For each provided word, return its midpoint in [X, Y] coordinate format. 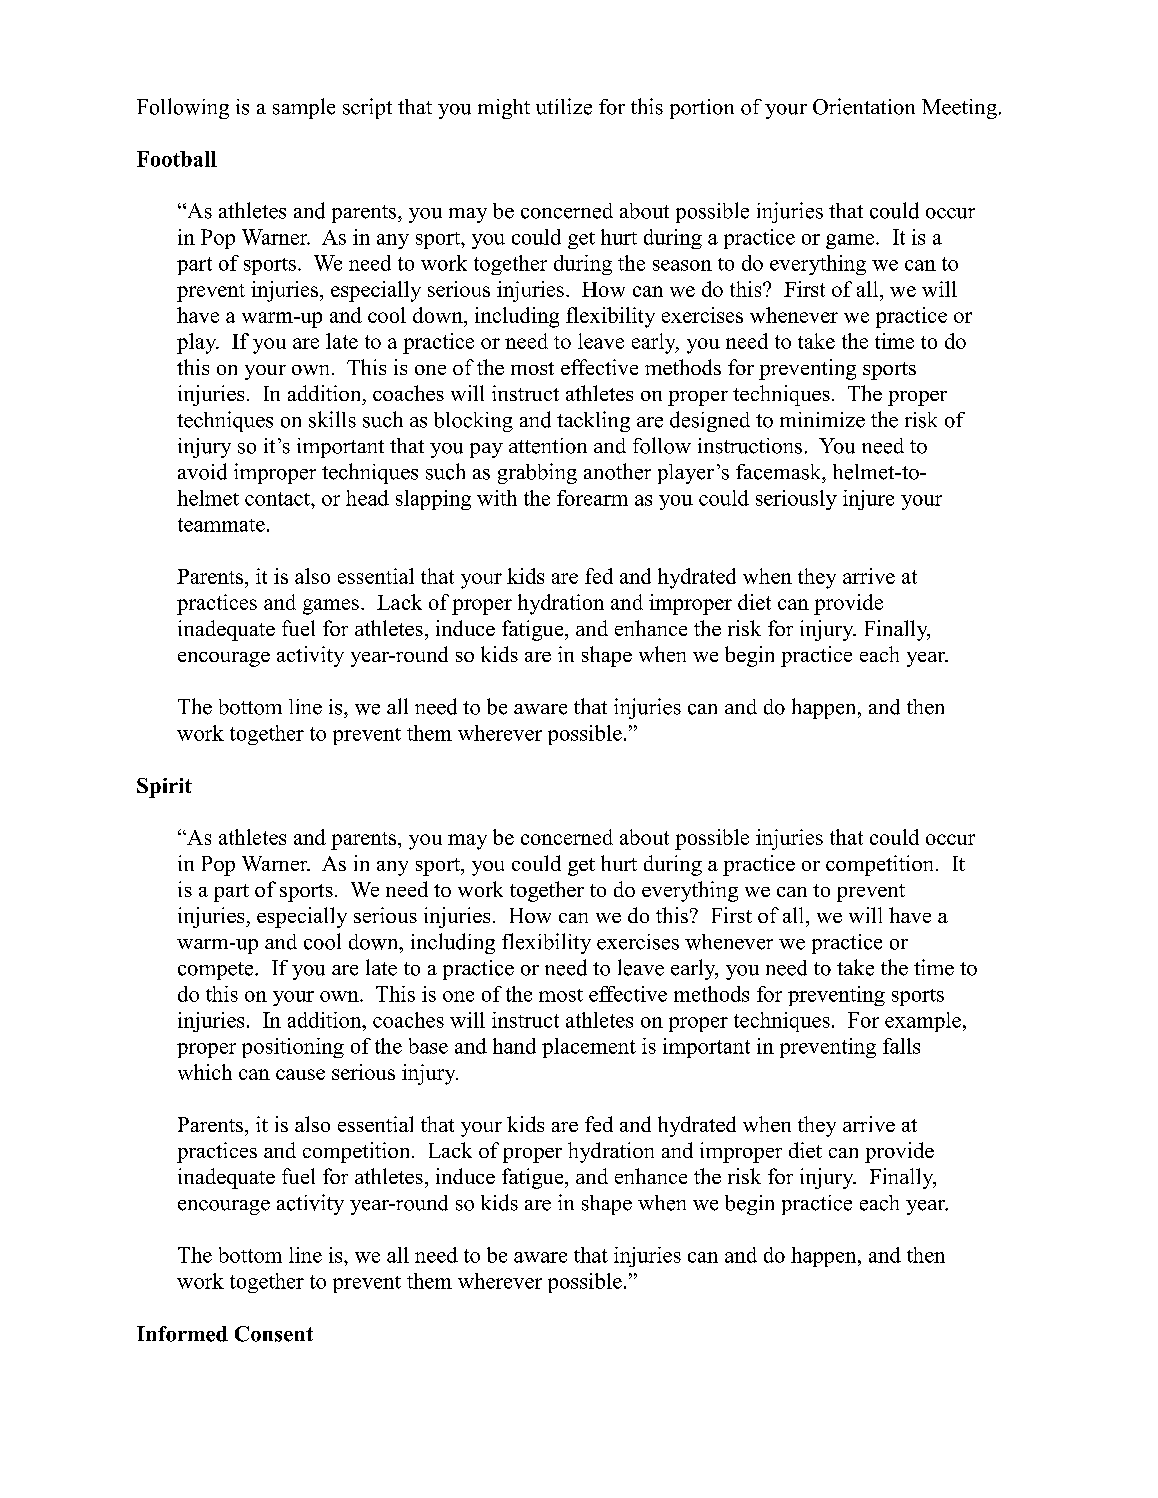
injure [868, 500]
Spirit [164, 788]
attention [548, 446]
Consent [274, 1334]
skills [332, 419]
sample [304, 108]
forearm [592, 498]
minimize [822, 420]
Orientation [864, 106]
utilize [564, 106]
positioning [293, 1048]
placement [589, 1048]
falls [901, 1046]
